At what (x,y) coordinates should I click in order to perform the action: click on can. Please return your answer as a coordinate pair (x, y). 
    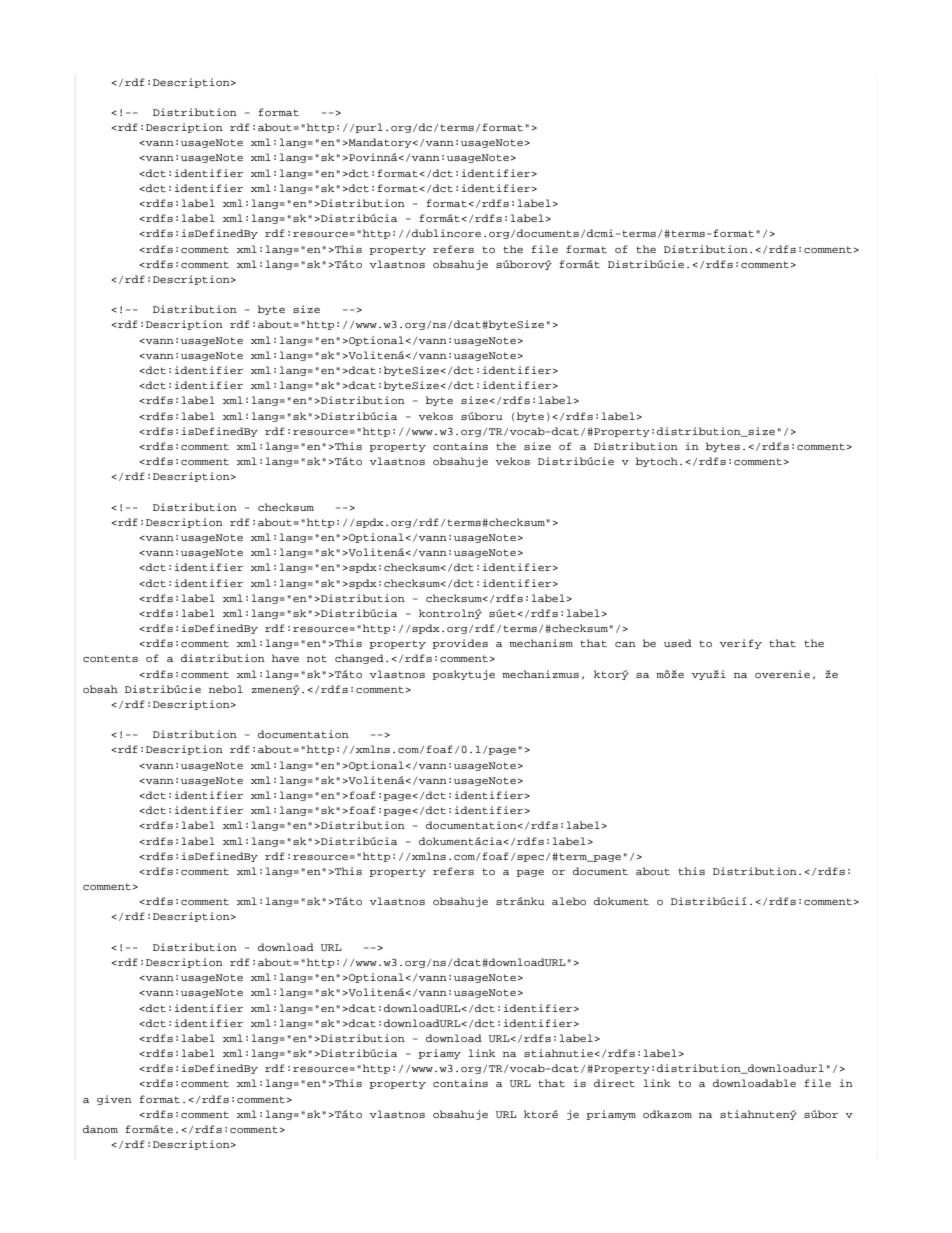
    Looking at the image, I should click on (625, 644).
